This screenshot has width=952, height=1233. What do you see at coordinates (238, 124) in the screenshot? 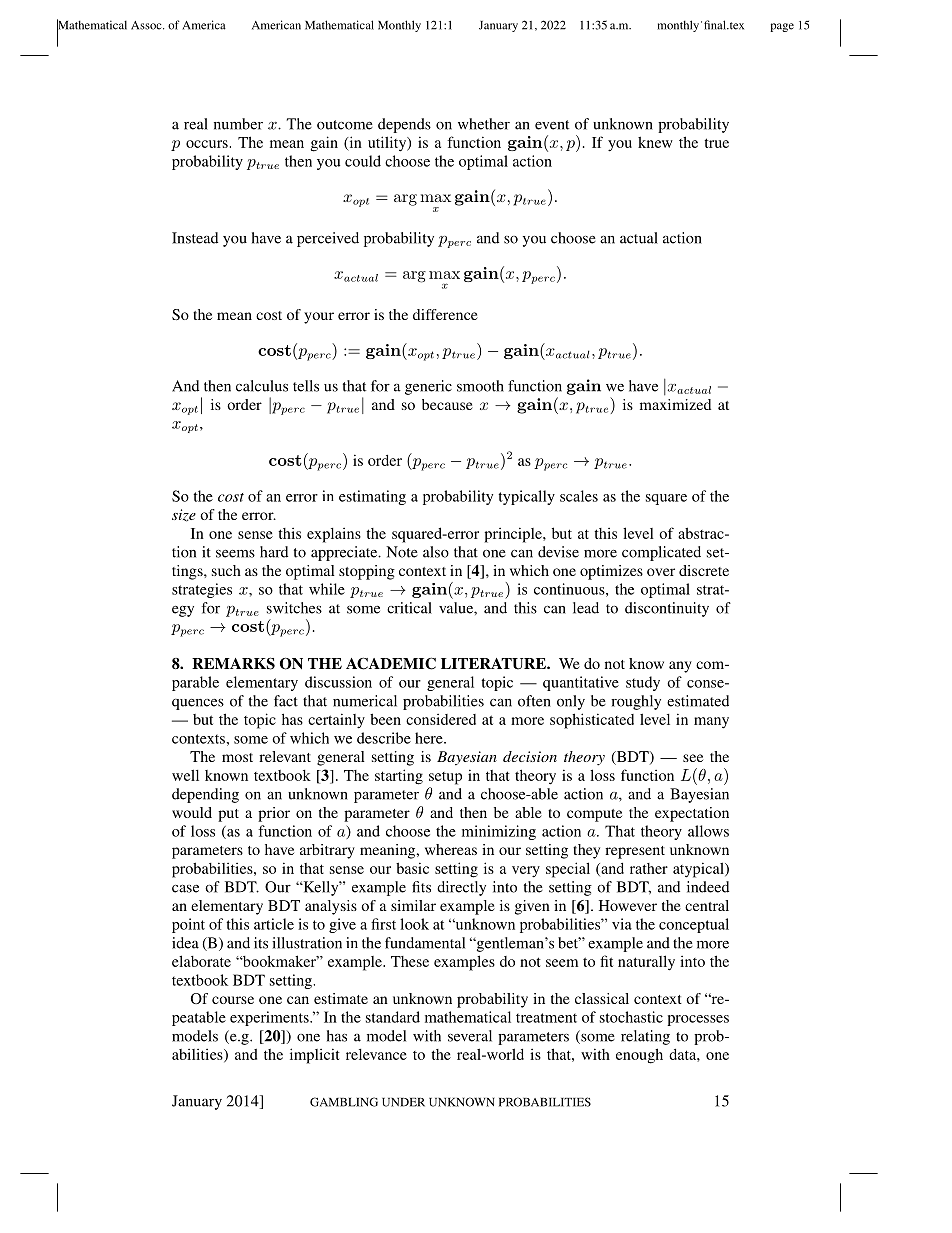
I see `number` at bounding box center [238, 124].
